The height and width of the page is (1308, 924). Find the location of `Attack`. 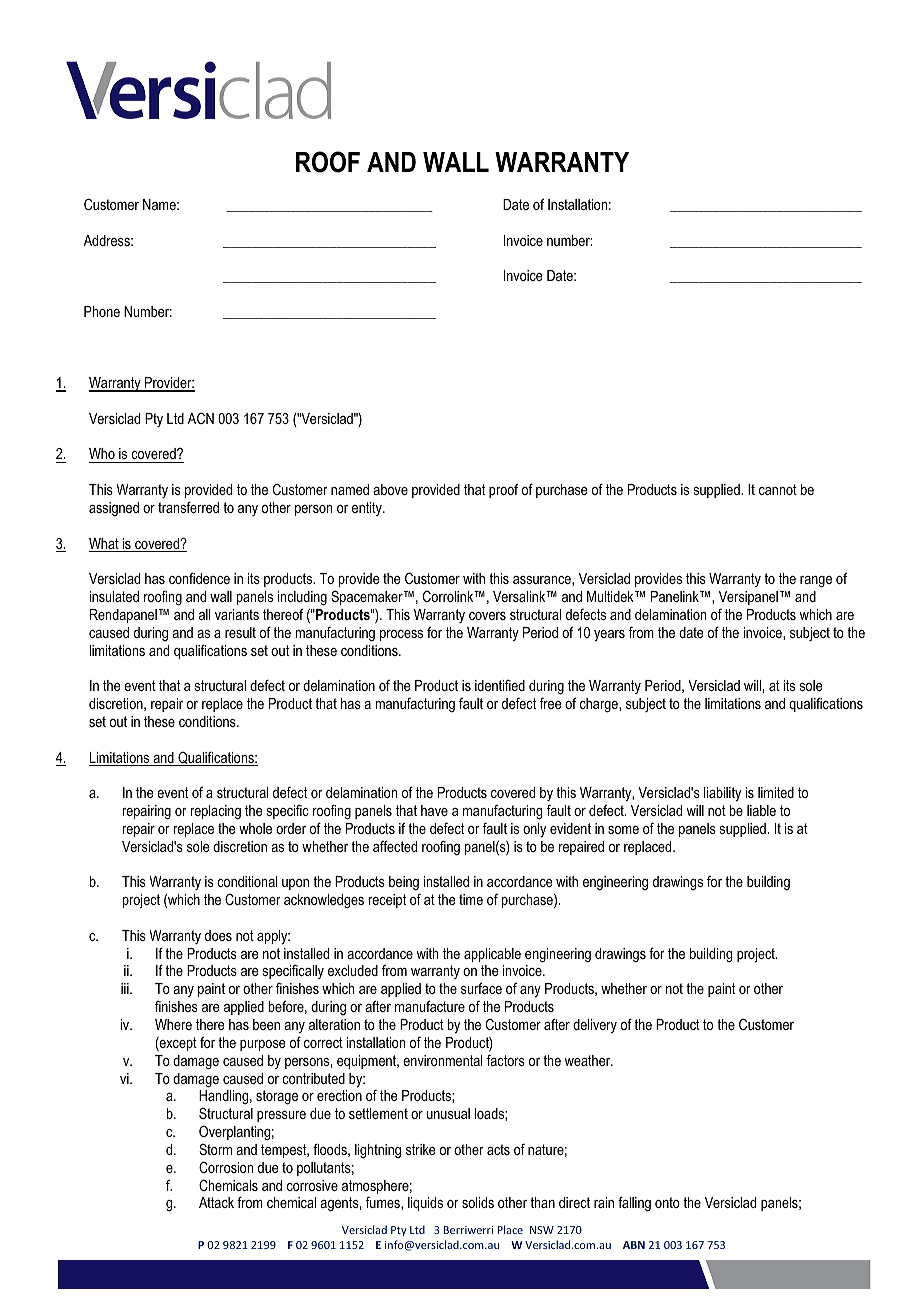

Attack is located at coordinates (216, 1202).
